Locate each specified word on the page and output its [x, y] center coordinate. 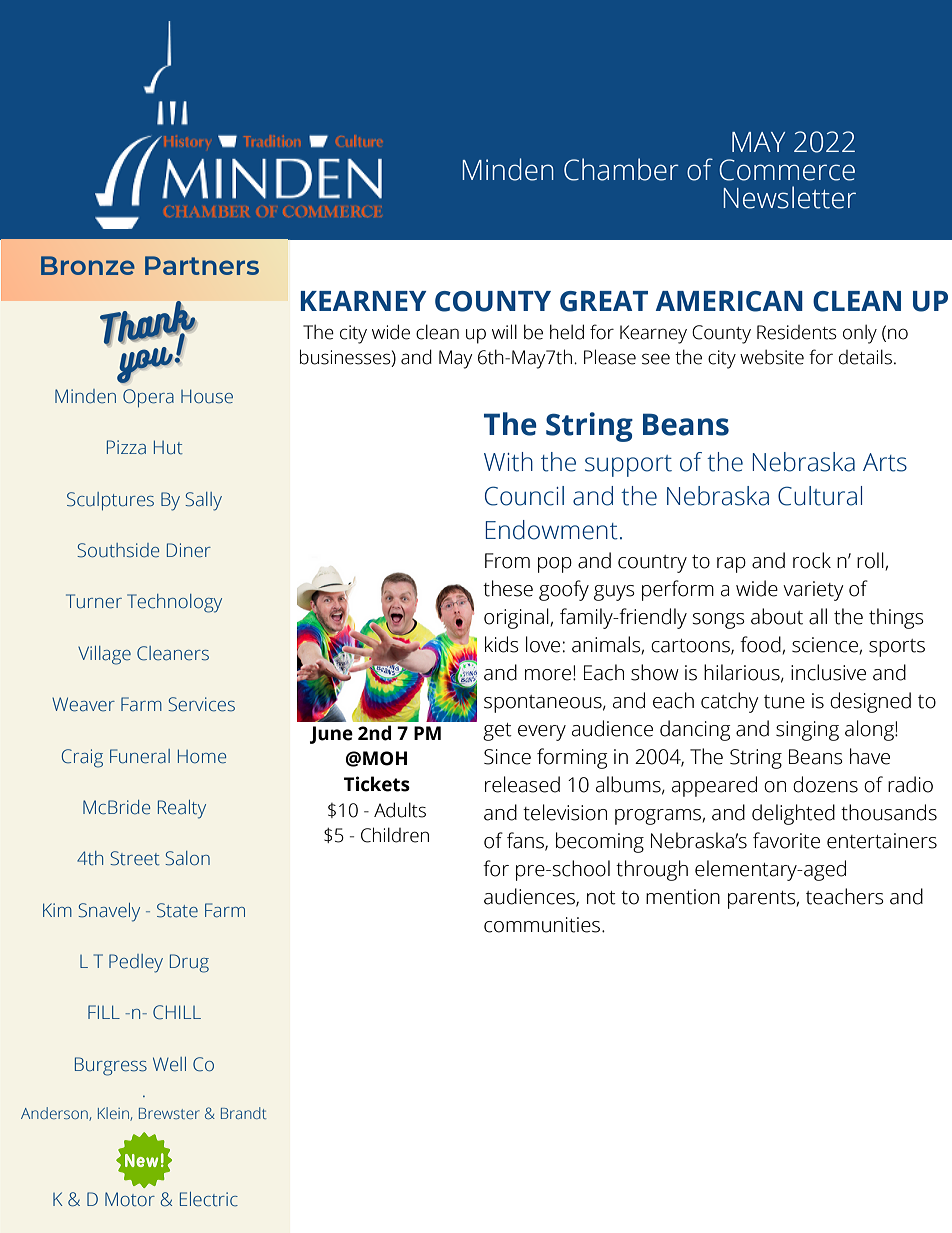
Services [201, 704]
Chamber [621, 169]
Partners [202, 265]
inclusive [828, 672]
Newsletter [790, 197]
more [548, 675]
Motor [130, 1199]
